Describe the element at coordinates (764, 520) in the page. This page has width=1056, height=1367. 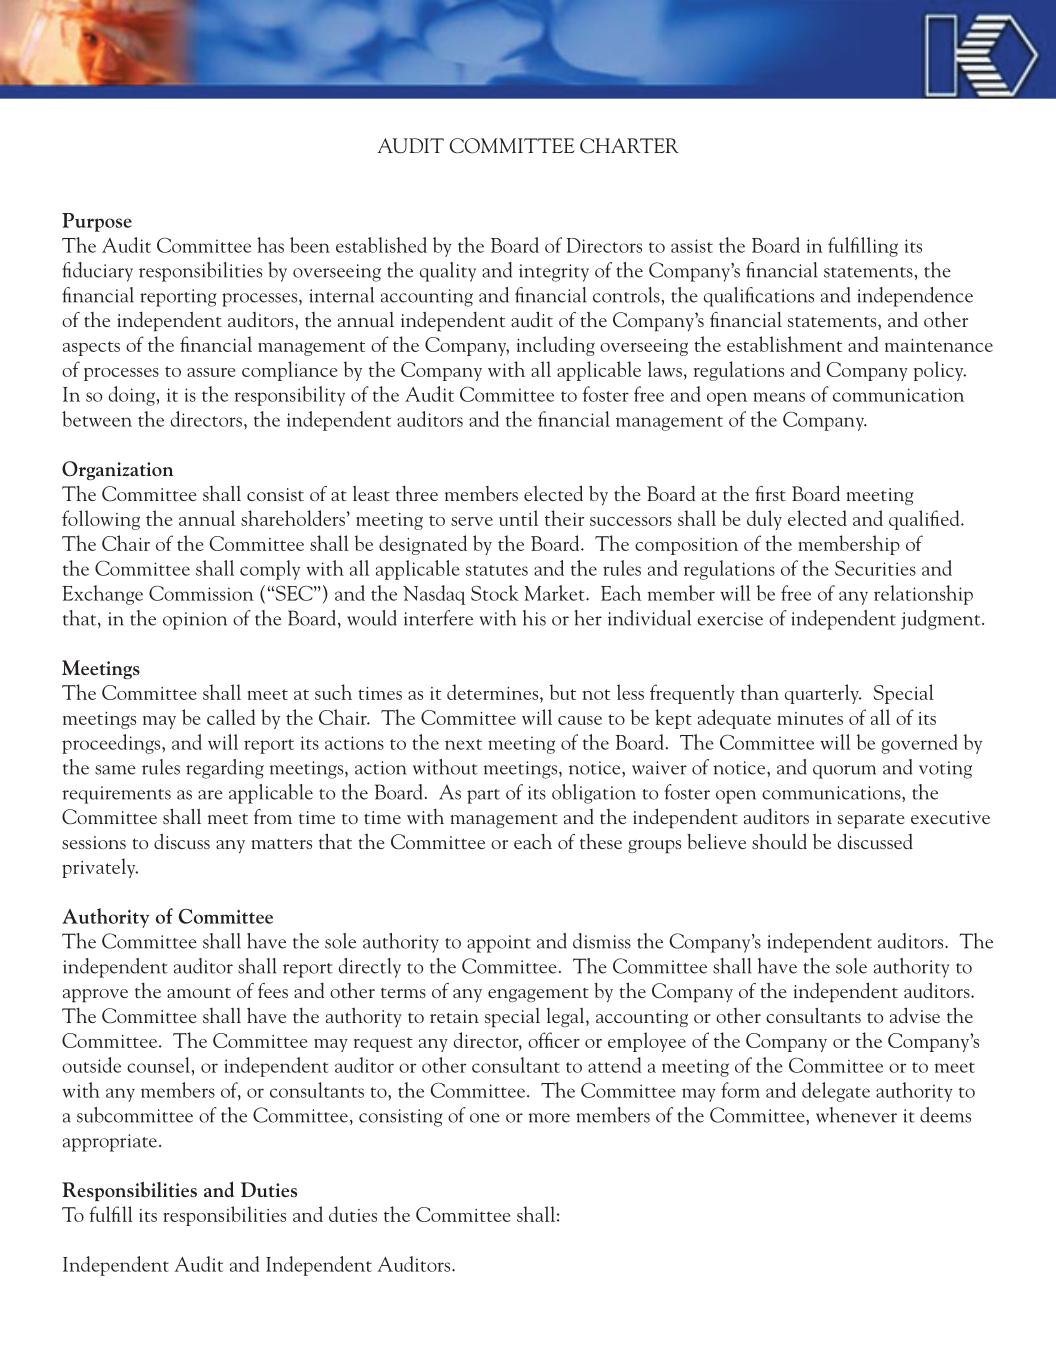
I see `duly` at that location.
